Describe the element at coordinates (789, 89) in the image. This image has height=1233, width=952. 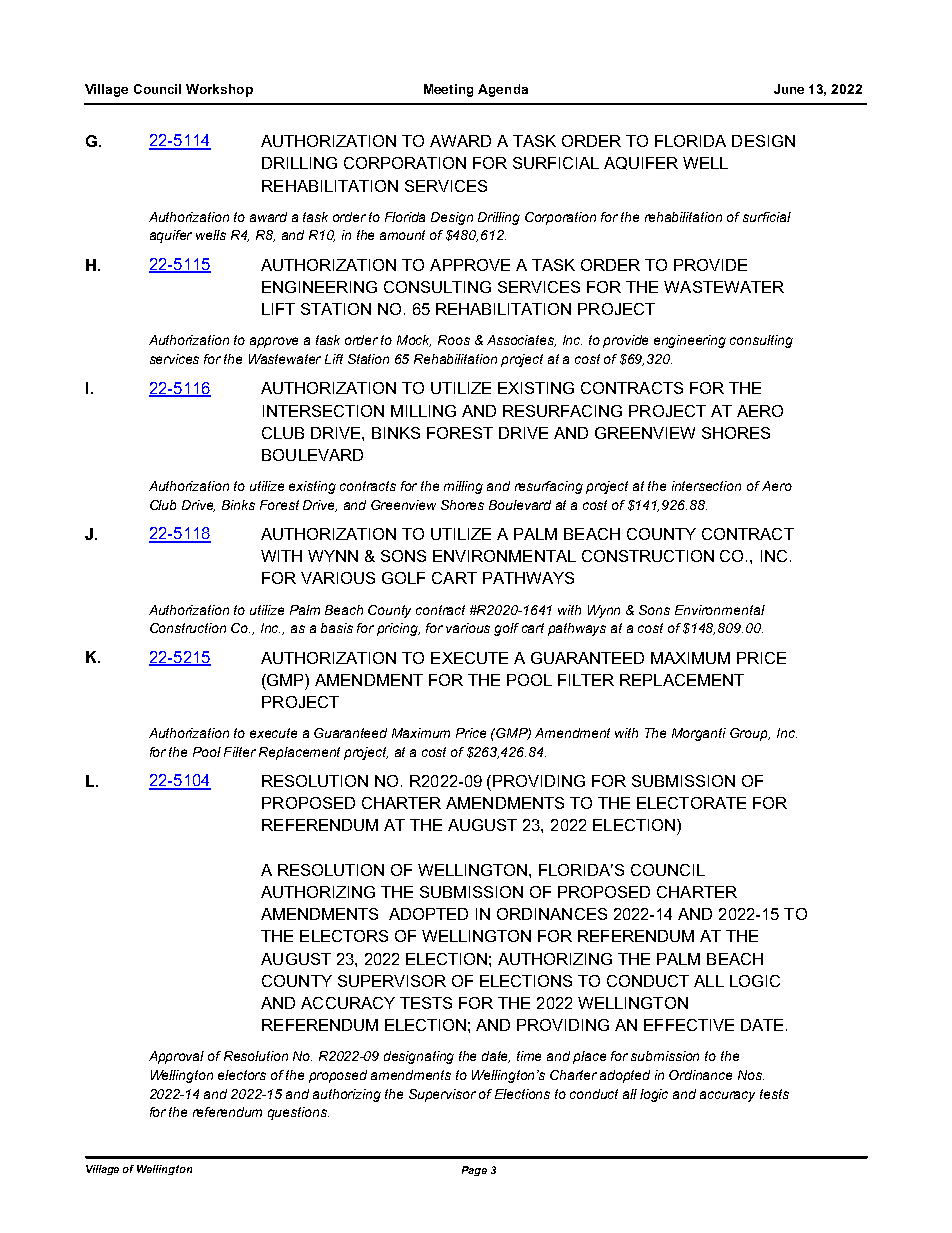
I see `June` at that location.
